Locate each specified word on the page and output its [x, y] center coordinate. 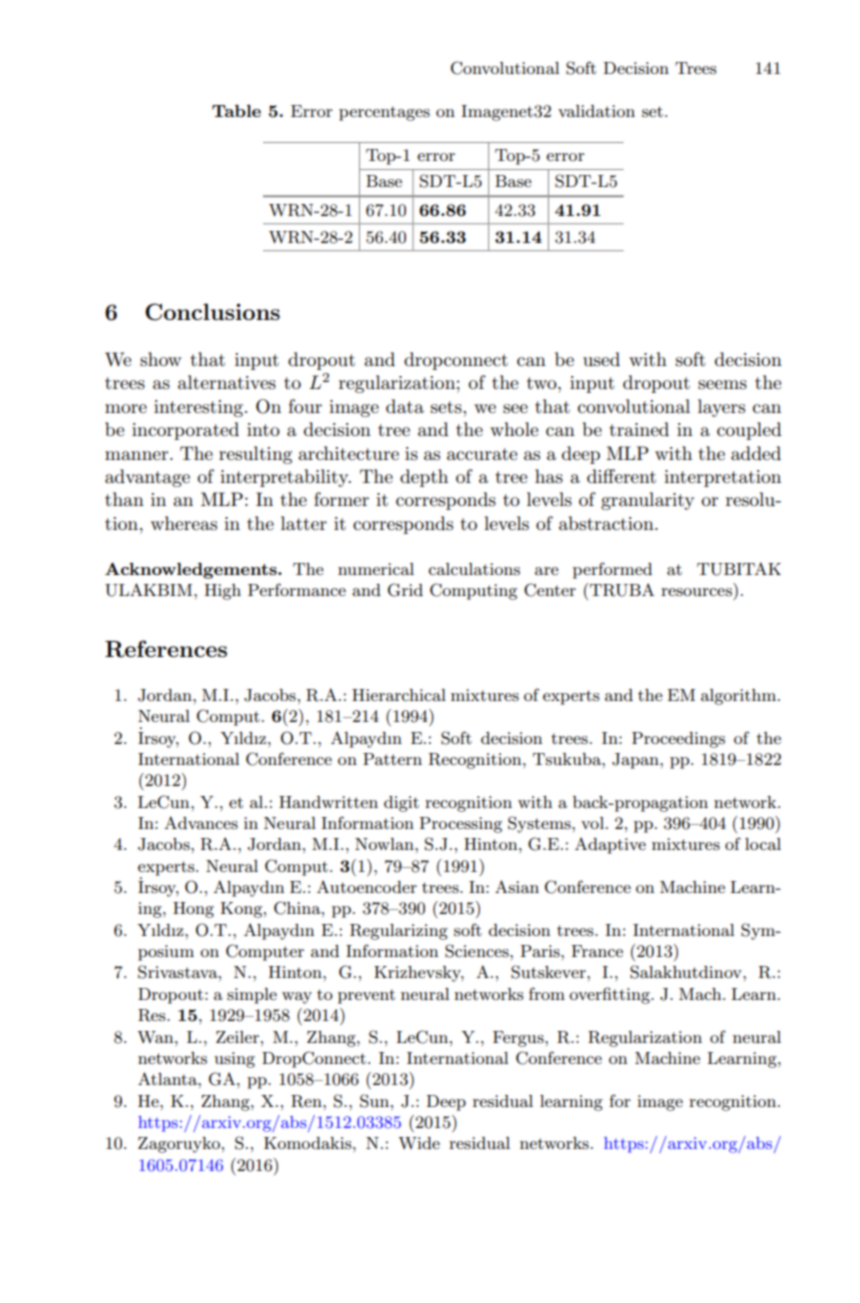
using [234, 1060]
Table [236, 111]
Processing [460, 825]
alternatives [227, 382]
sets [447, 407]
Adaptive [610, 845]
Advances [201, 822]
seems [722, 385]
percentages [384, 113]
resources [696, 592]
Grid [405, 590]
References [166, 649]
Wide [419, 1143]
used [601, 359]
